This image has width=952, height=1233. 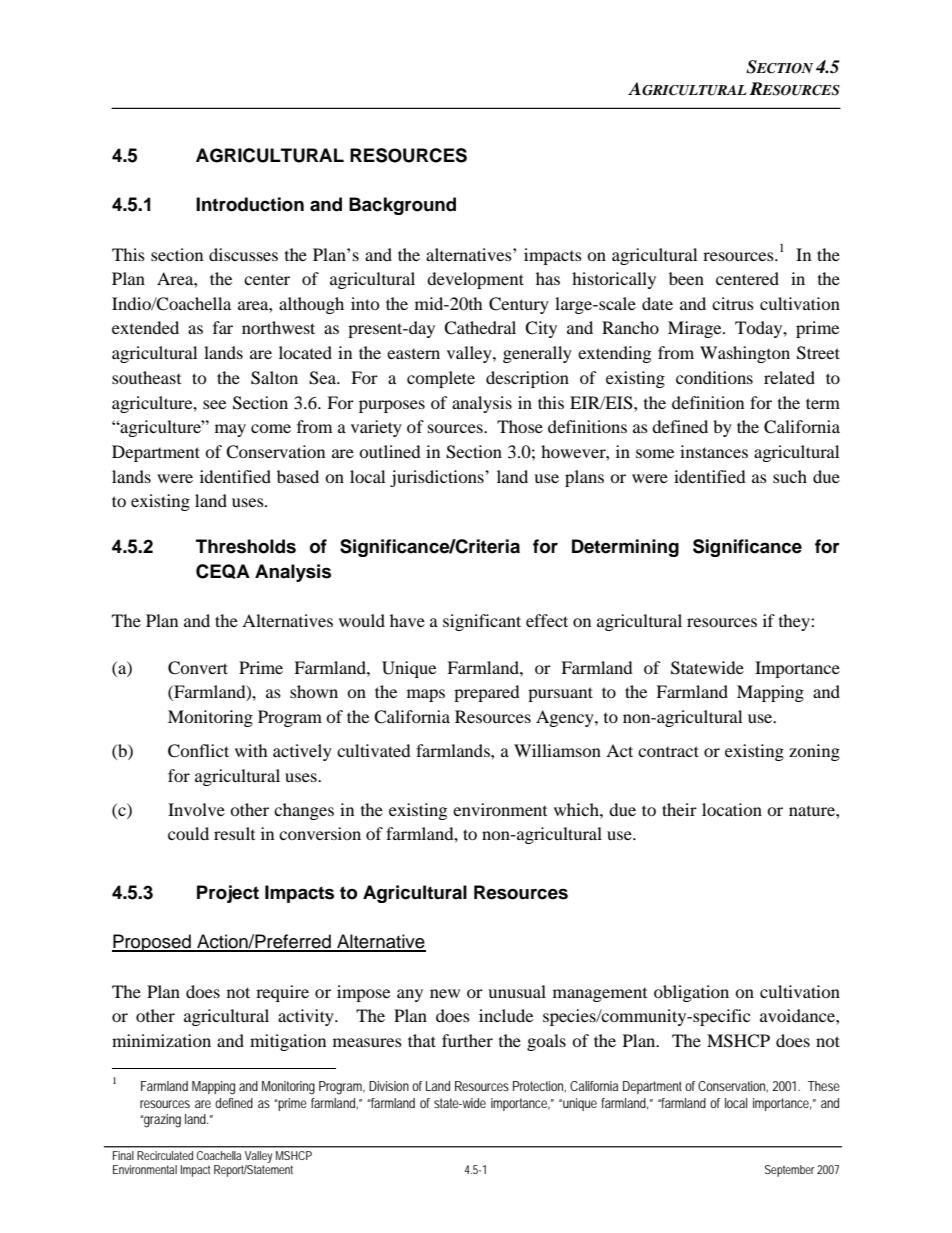 I want to click on Recirculated, so click(x=165, y=1155).
